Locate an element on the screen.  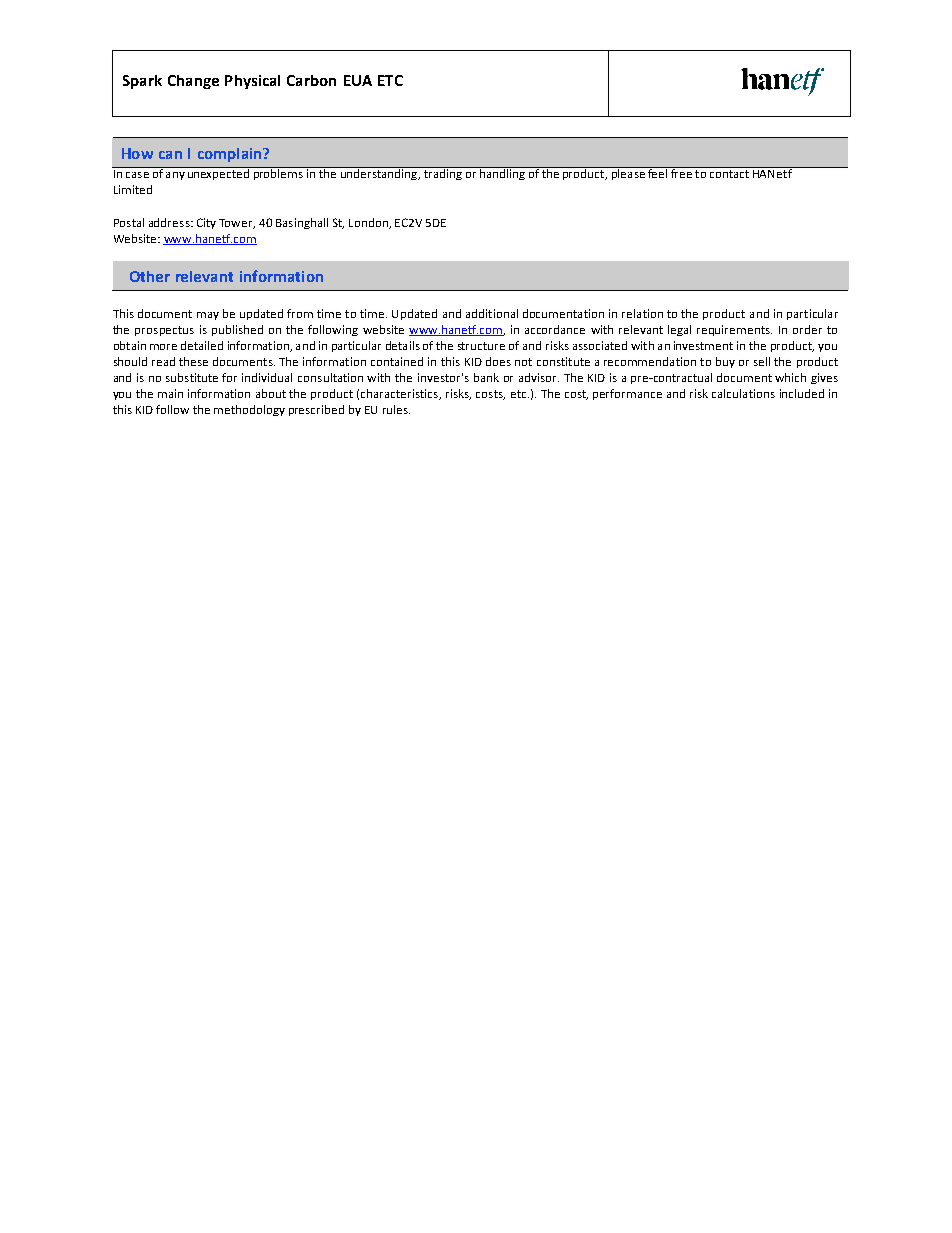
free is located at coordinates (681, 172).
